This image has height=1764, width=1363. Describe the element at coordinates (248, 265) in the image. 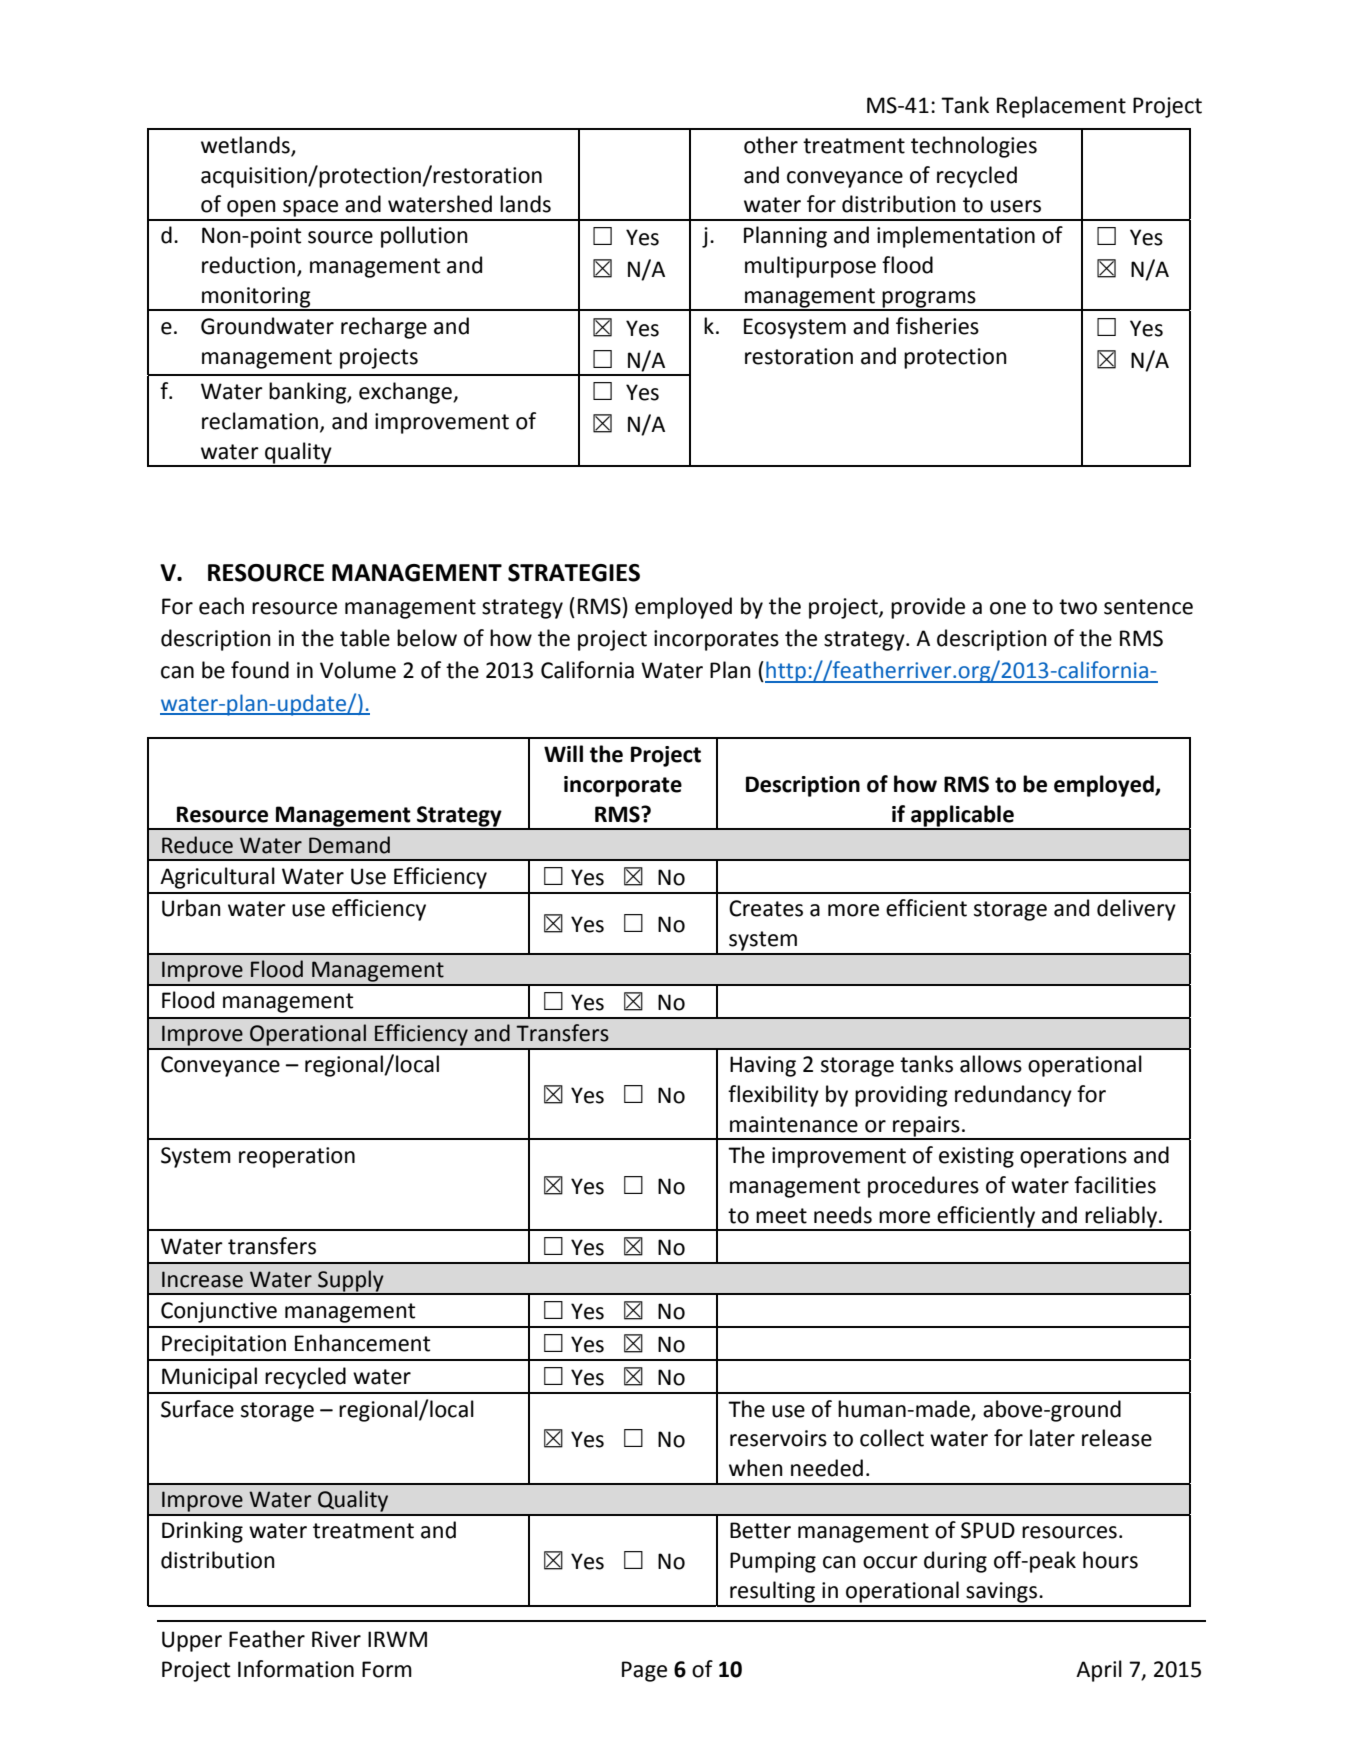

I see `reduction` at that location.
